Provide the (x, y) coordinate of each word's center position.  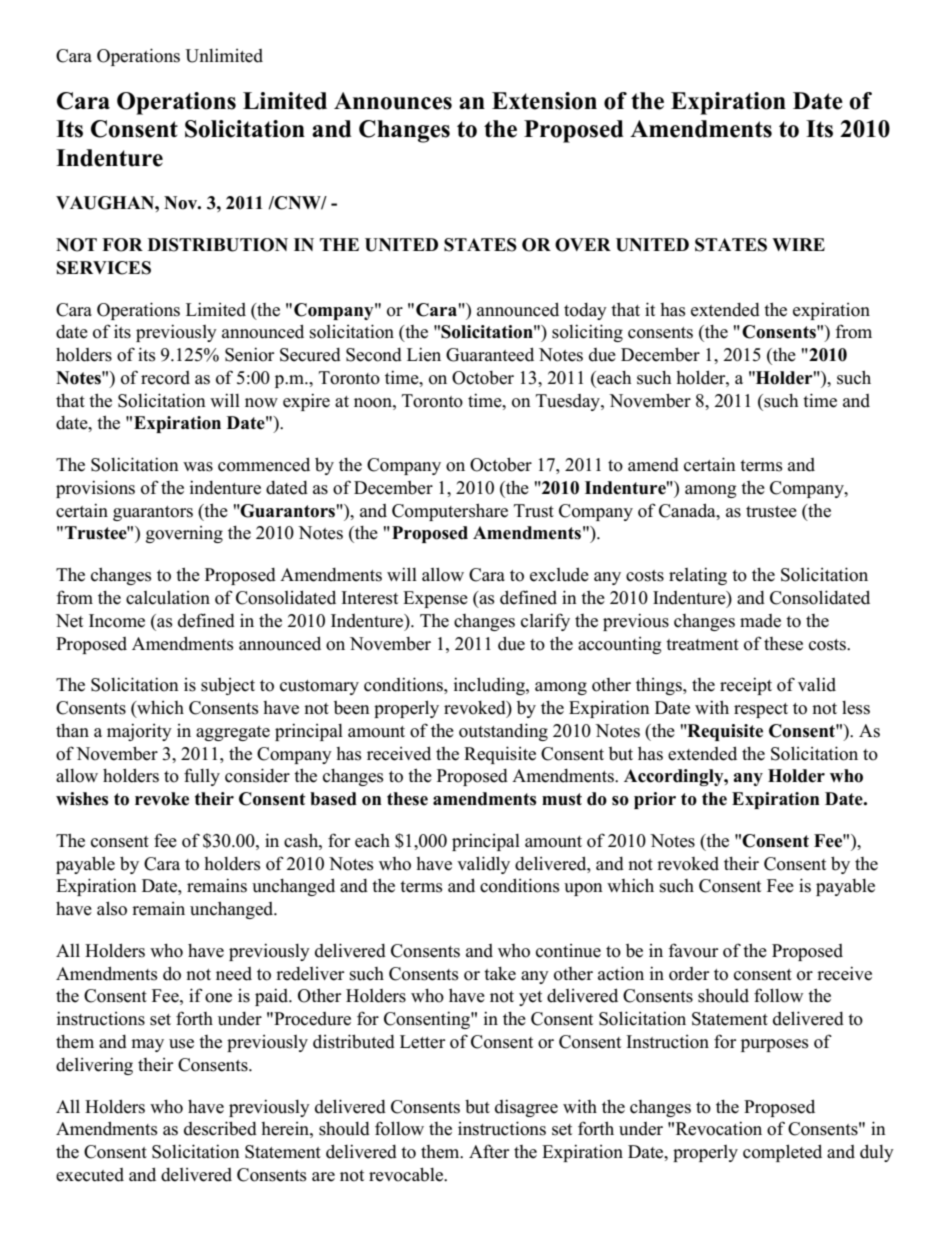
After (489, 1151)
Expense (435, 599)
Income (117, 621)
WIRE (798, 244)
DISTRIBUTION (218, 245)
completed (782, 1153)
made (760, 621)
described (220, 1128)
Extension (544, 101)
